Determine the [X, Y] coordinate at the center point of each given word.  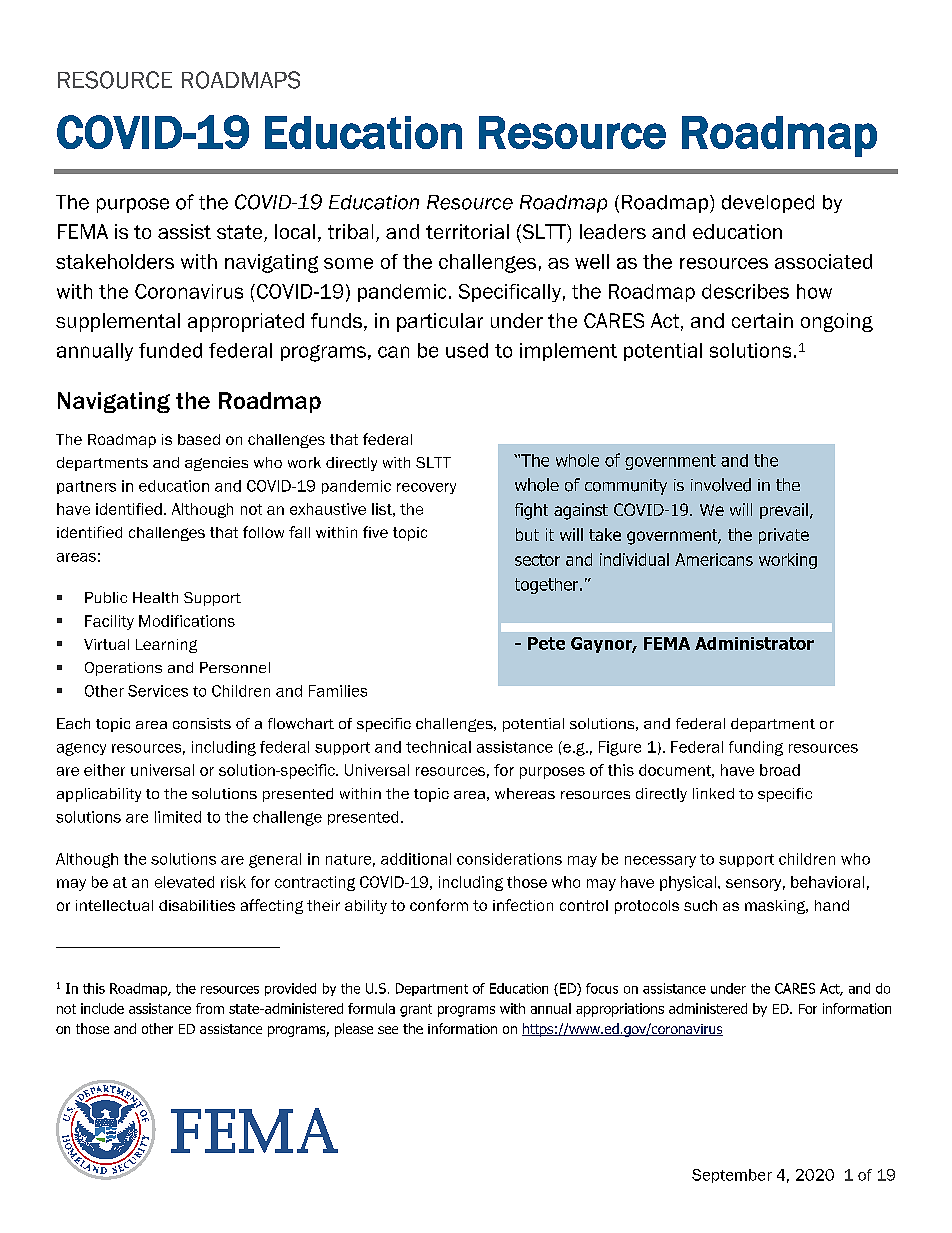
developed [768, 204]
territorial [467, 231]
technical [438, 747]
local [295, 231]
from [210, 1008]
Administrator [754, 643]
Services [158, 691]
